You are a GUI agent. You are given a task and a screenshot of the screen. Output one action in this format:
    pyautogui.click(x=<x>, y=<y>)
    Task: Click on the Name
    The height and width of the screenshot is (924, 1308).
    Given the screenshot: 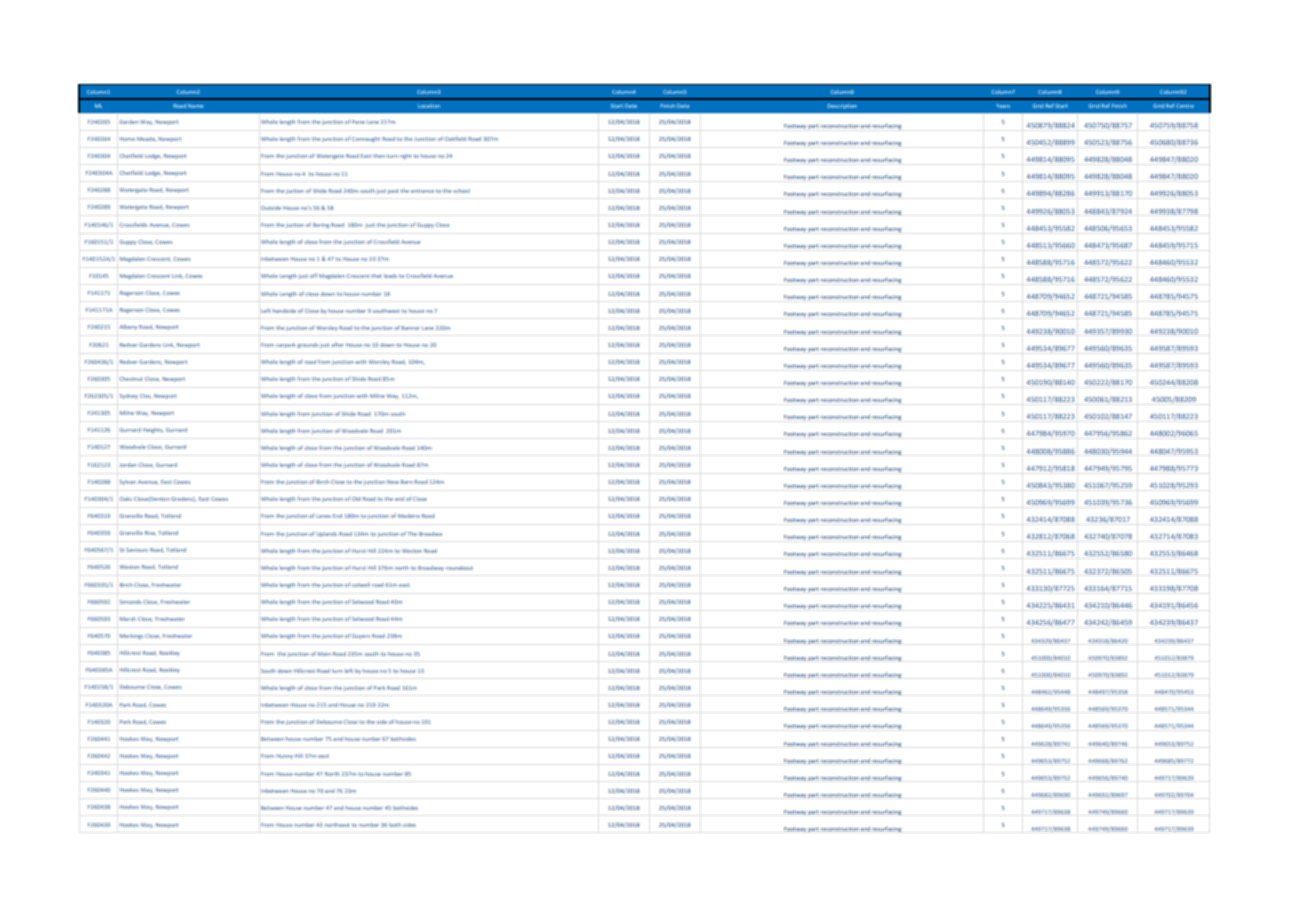 What is the action you would take?
    pyautogui.click(x=195, y=106)
